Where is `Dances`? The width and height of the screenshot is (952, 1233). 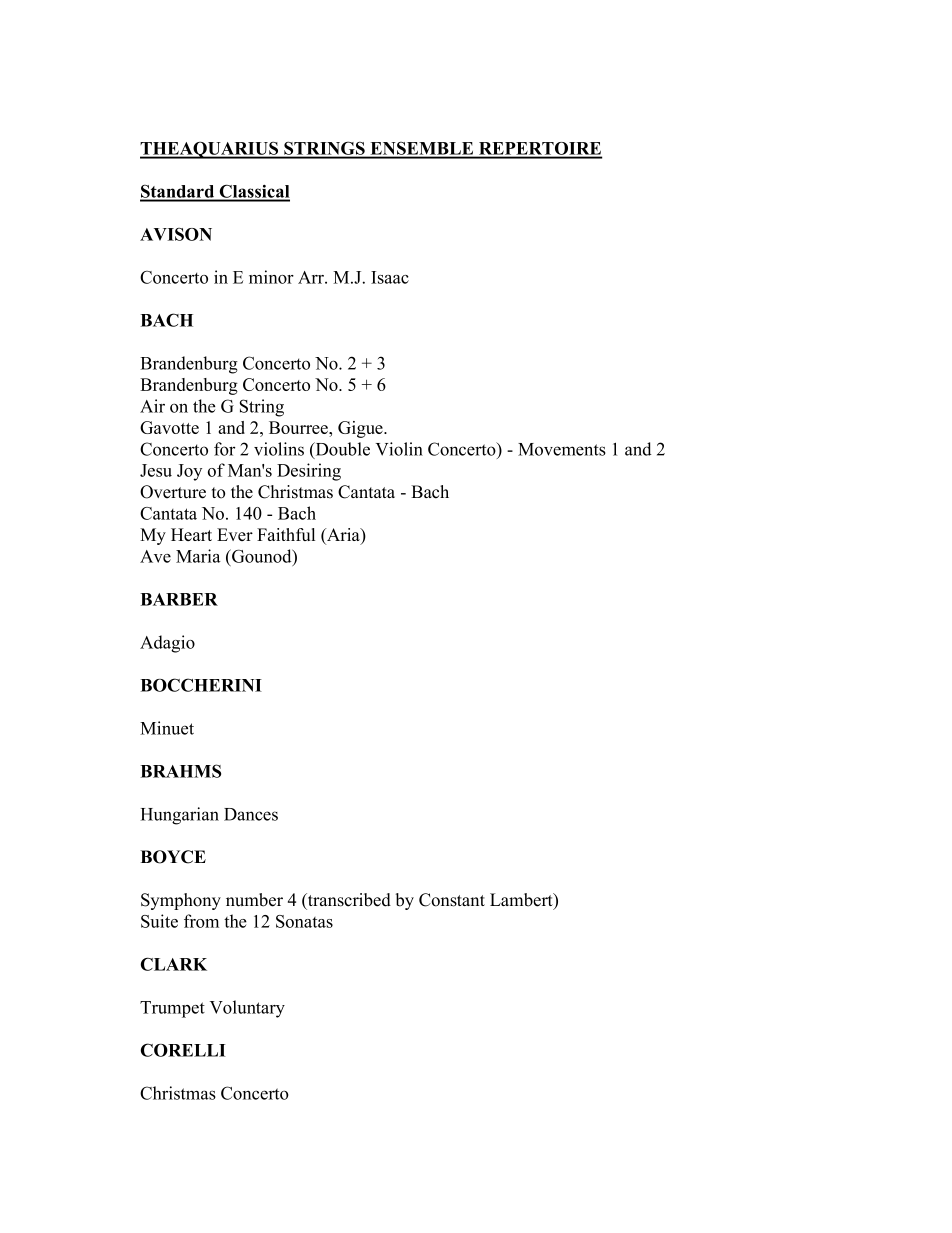 Dances is located at coordinates (251, 814).
